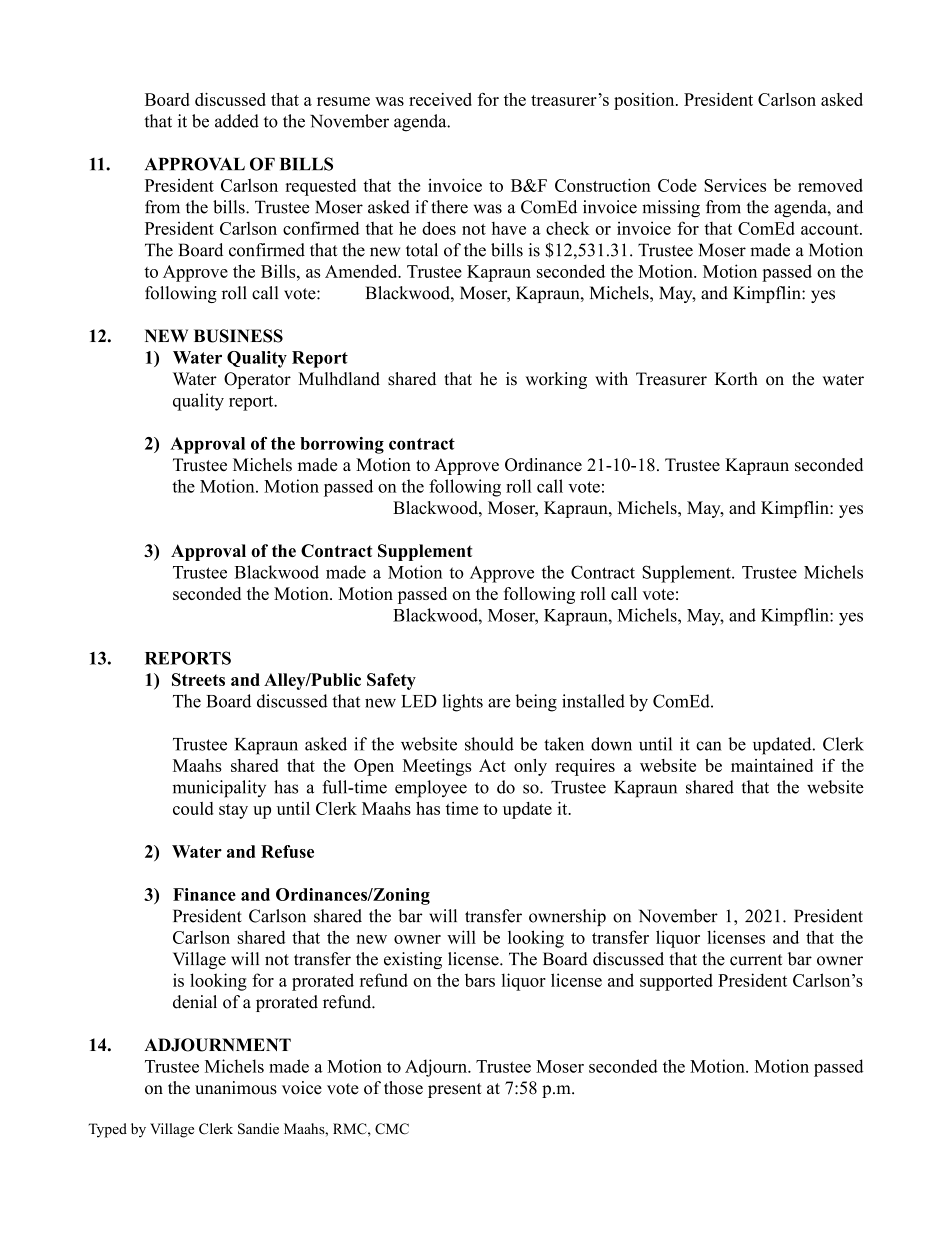 This image has width=952, height=1233. I want to click on present, so click(455, 1090).
